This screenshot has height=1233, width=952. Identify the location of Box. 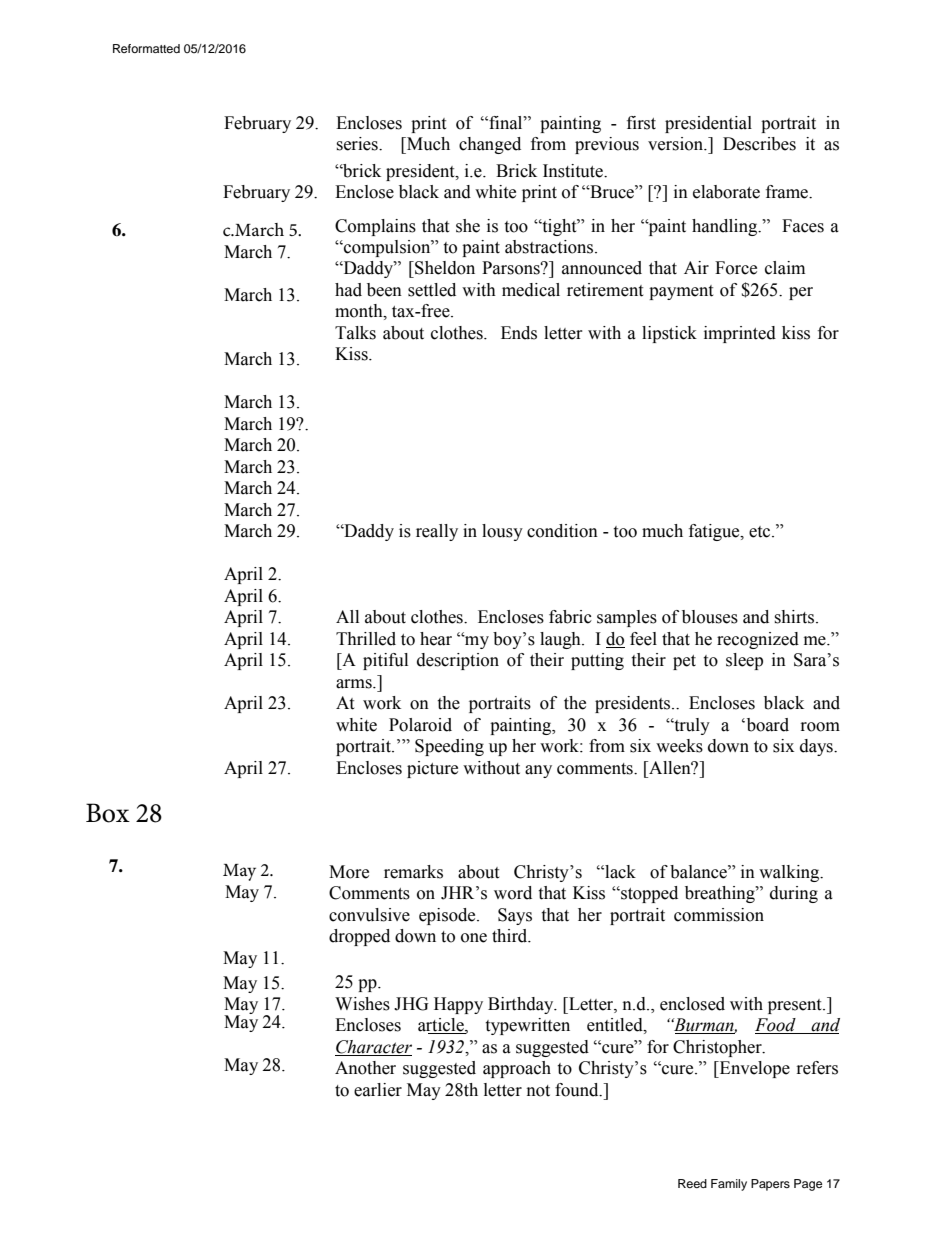
(108, 813).
